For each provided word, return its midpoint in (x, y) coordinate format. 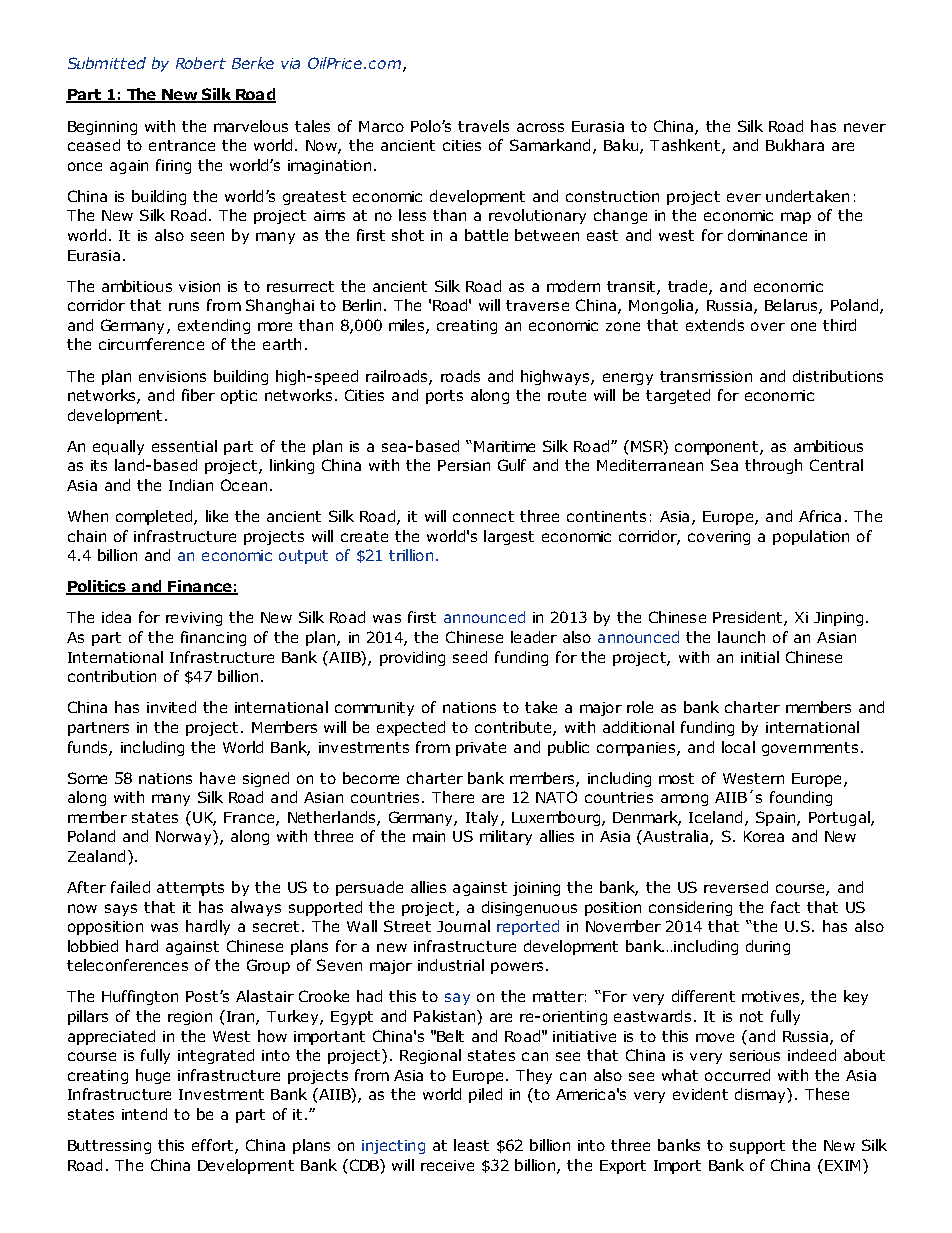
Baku (621, 145)
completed (155, 517)
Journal (463, 926)
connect (483, 516)
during (768, 947)
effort (212, 1145)
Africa (820, 516)
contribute (514, 728)
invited (171, 707)
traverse (537, 305)
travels (483, 126)
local (738, 747)
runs (184, 306)
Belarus (792, 306)
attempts (190, 889)
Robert (201, 63)
